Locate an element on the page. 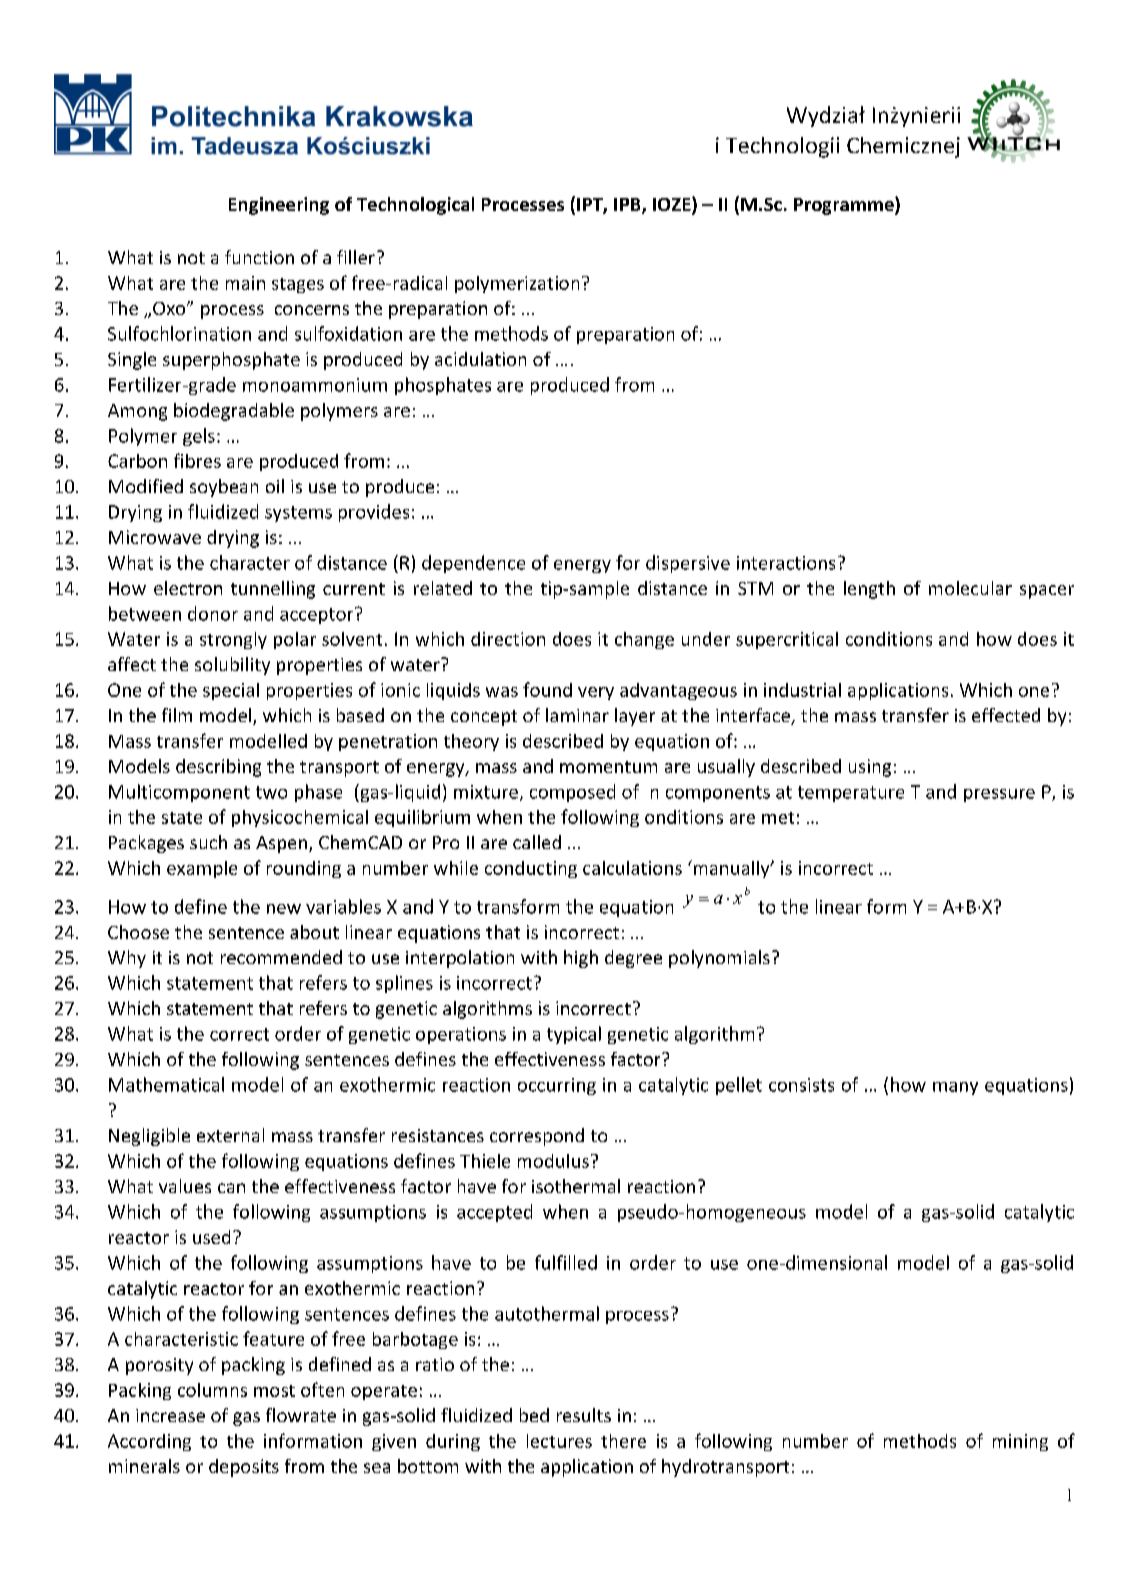 The image size is (1128, 1595). phase is located at coordinates (318, 793).
